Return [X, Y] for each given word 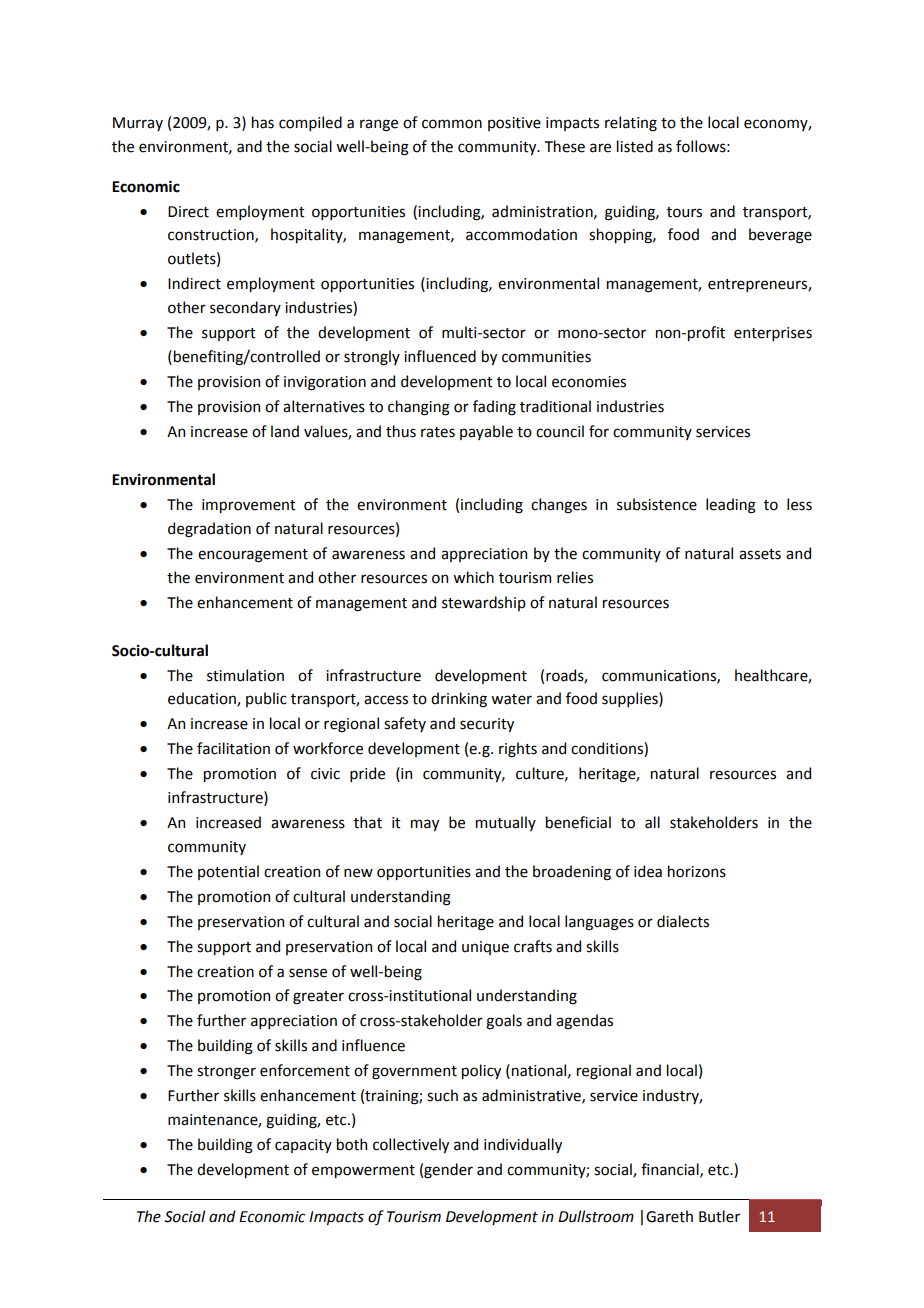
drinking [459, 700]
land [285, 431]
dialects [683, 921]
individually [523, 1145]
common [452, 124]
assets [760, 554]
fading [494, 408]
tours [684, 212]
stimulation [245, 675]
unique [485, 948]
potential [228, 872]
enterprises [773, 334]
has [263, 122]
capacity [303, 1146]
